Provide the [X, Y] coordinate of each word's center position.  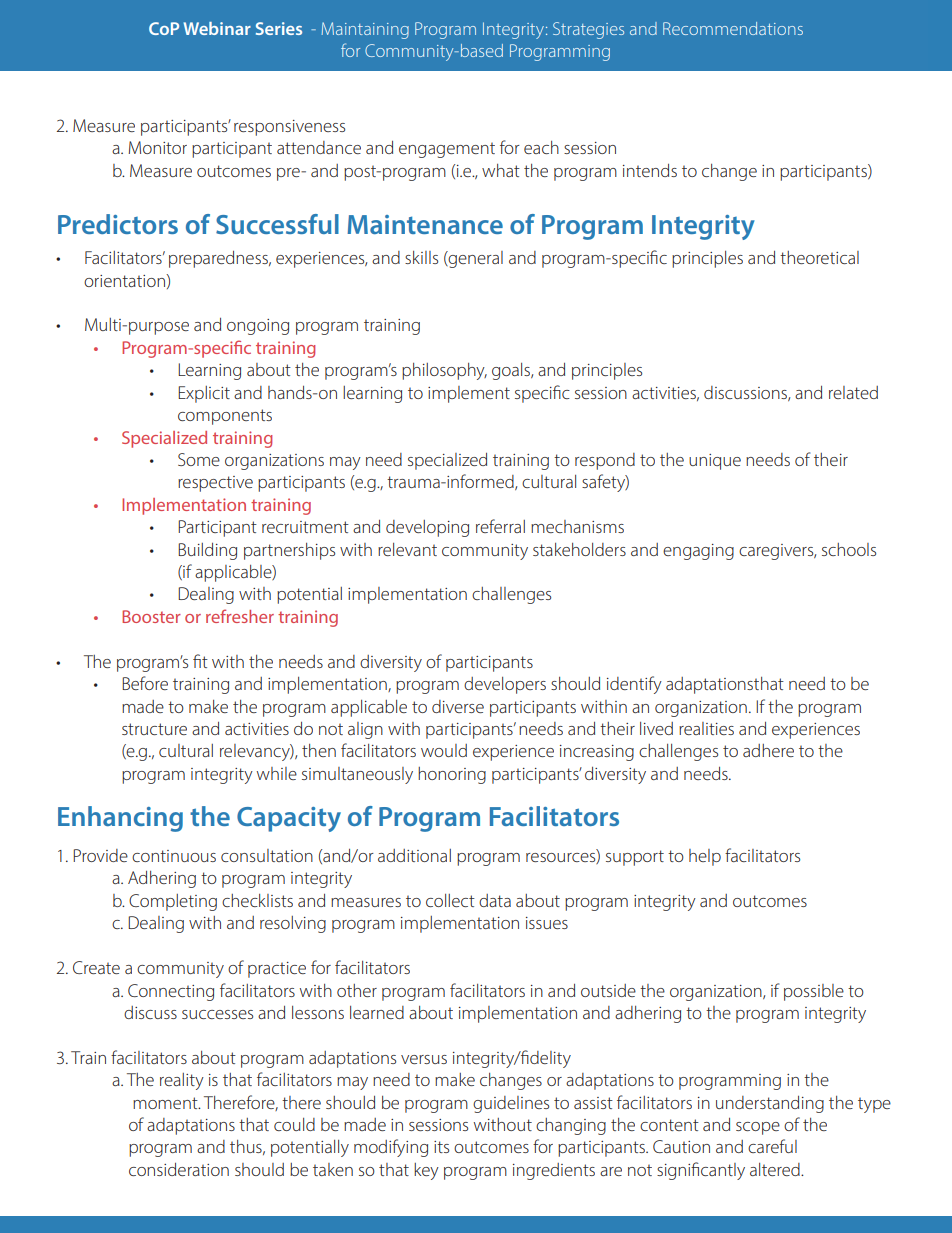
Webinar [217, 28]
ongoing [258, 327]
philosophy [444, 371]
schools [849, 549]
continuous [174, 856]
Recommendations [733, 28]
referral [500, 526]
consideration [179, 1169]
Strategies [588, 30]
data [495, 900]
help [705, 857]
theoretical [819, 257]
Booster [151, 616]
